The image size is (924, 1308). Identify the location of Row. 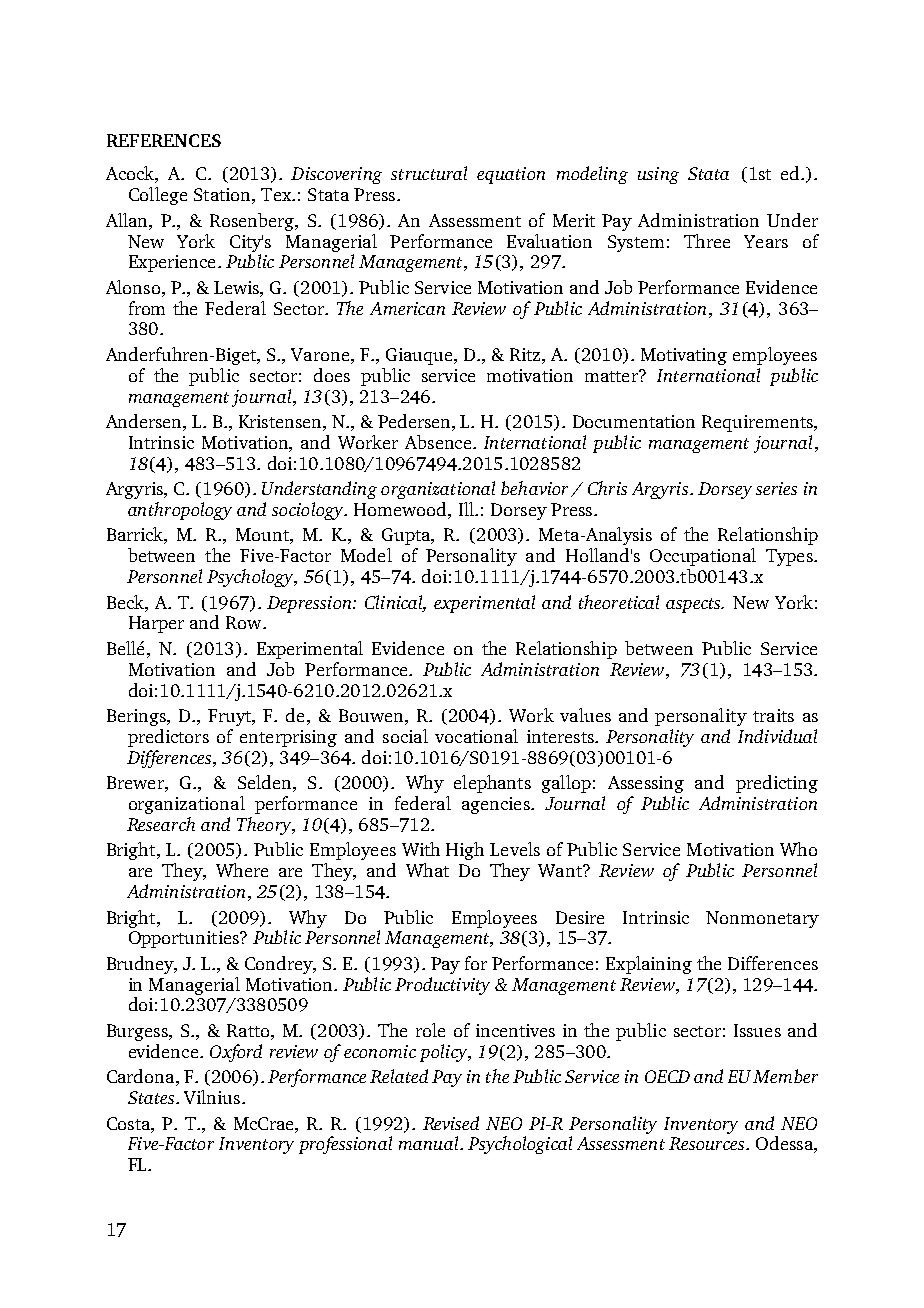
(245, 622).
